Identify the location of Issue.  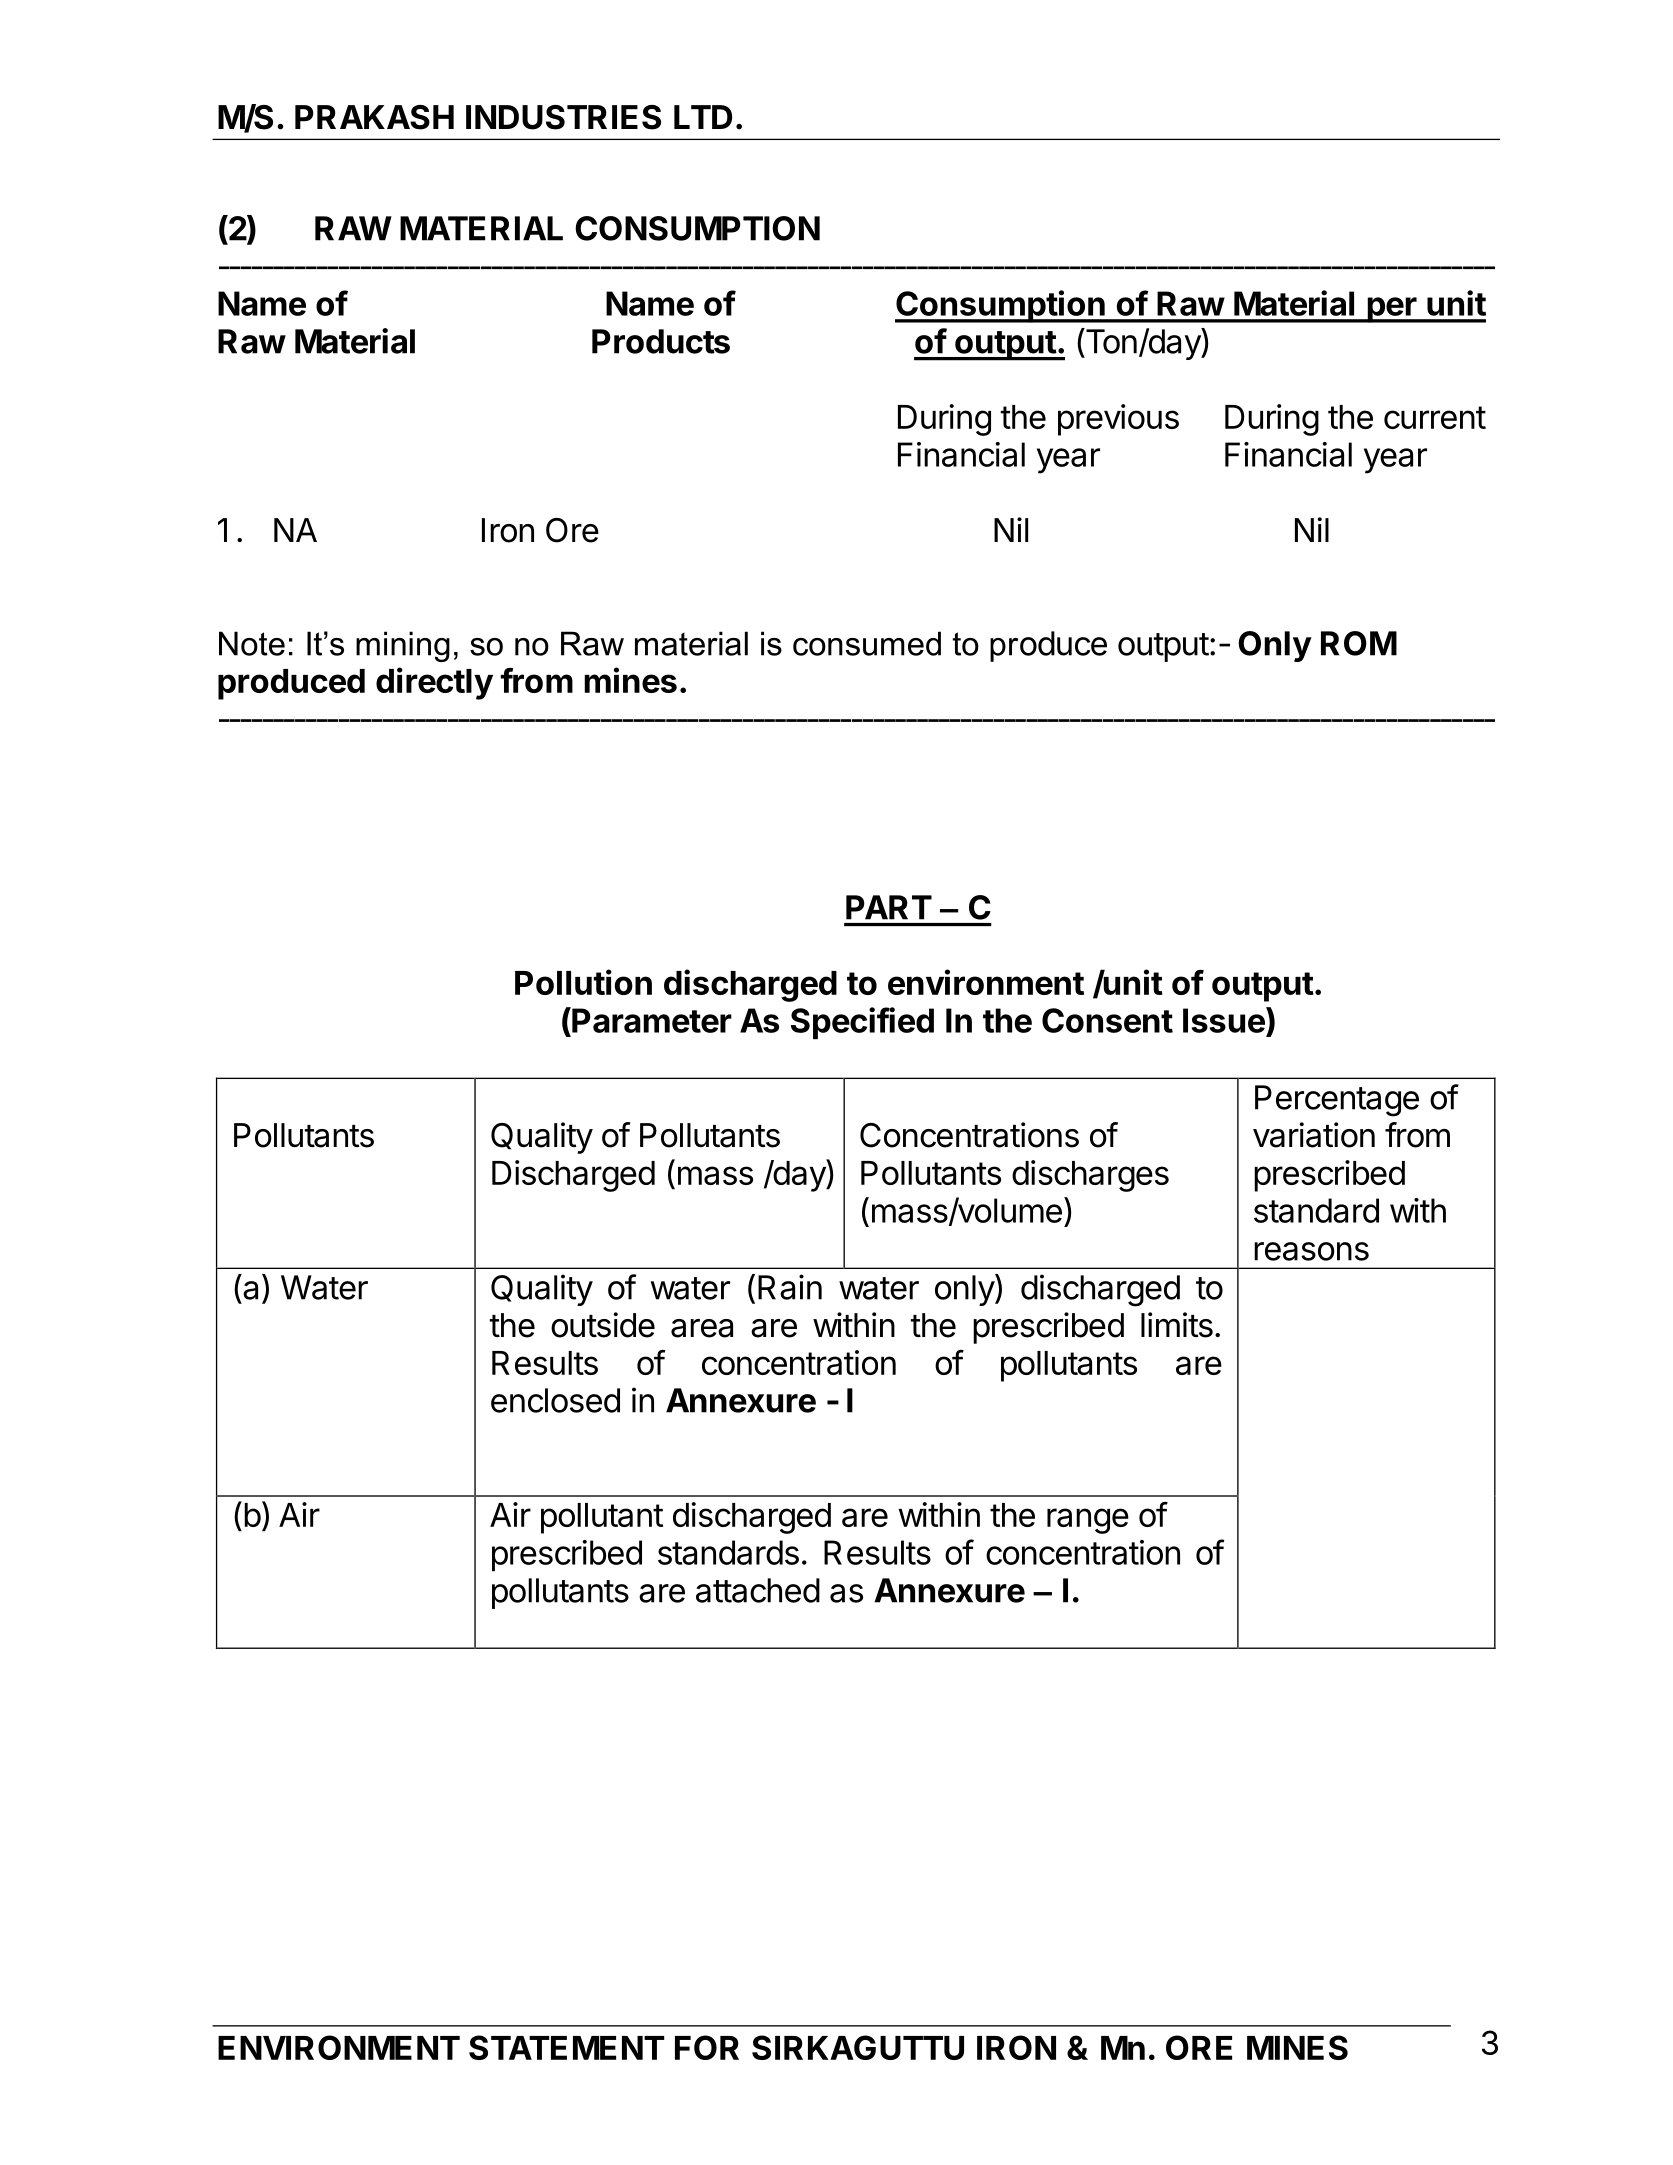
(1224, 1020).
